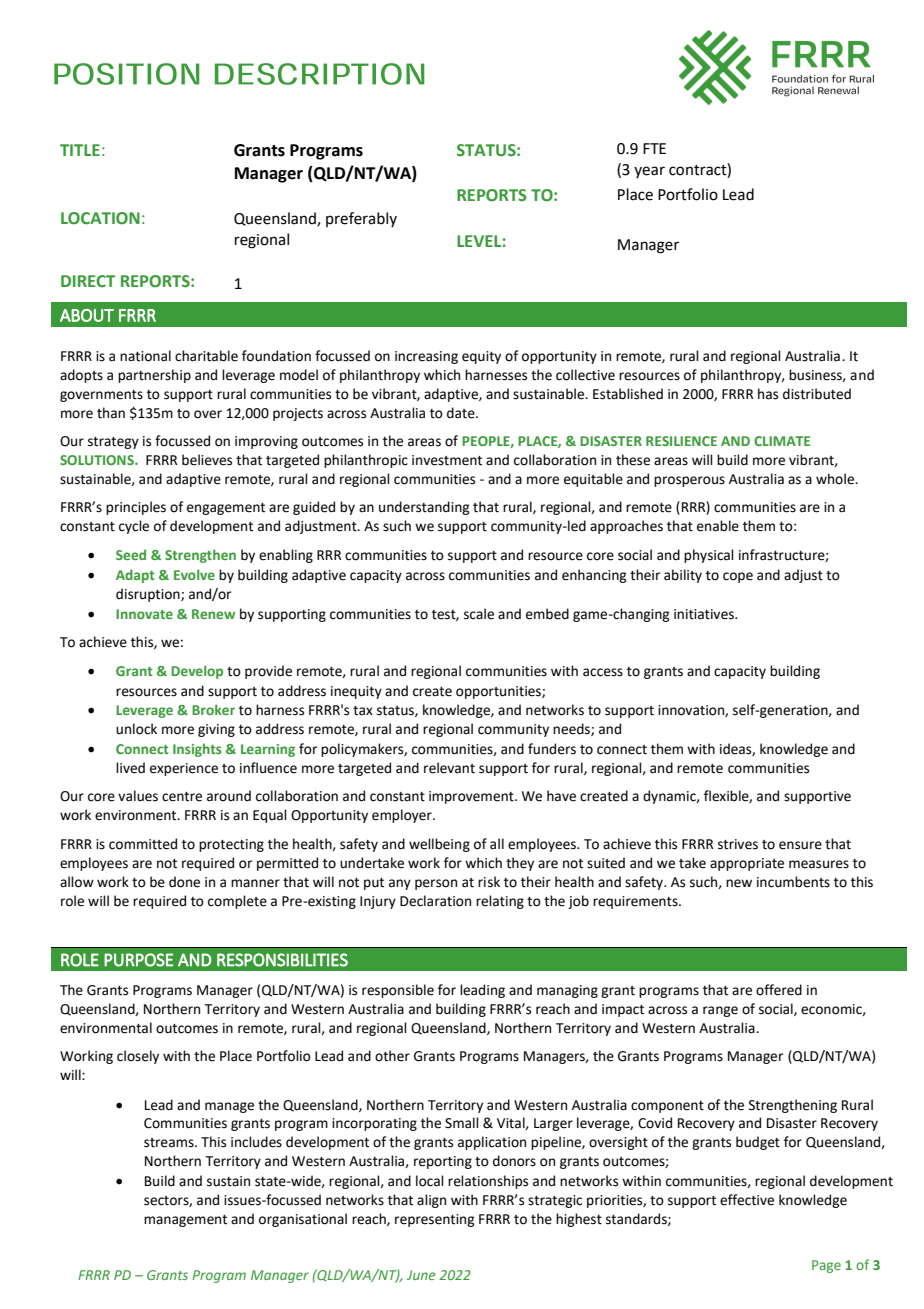 This image has height=1309, width=924. What do you see at coordinates (170, 1143) in the image?
I see `streams` at bounding box center [170, 1143].
